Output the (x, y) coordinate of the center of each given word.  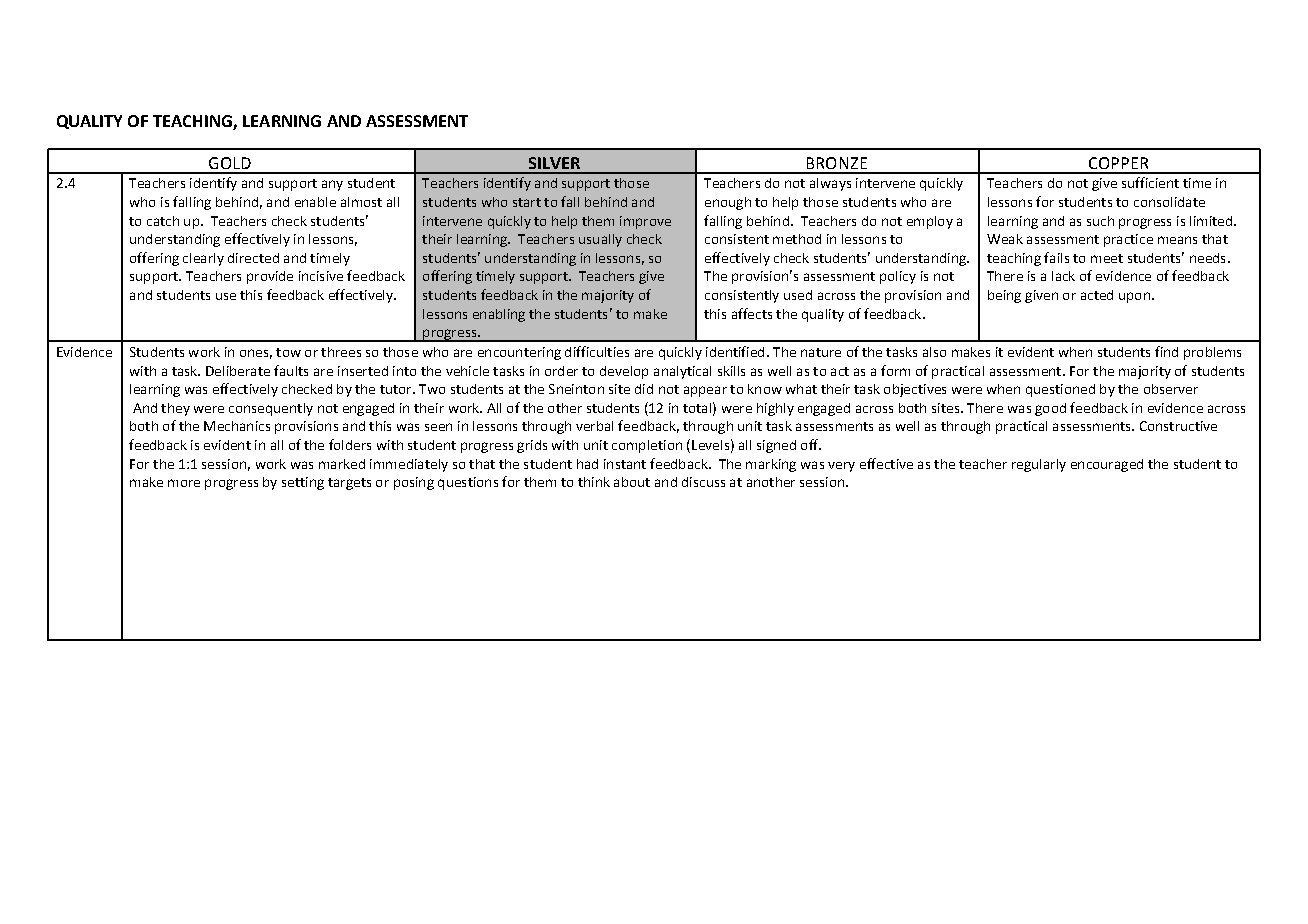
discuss (703, 482)
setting (303, 483)
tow (288, 352)
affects (752, 313)
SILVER (554, 163)
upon (1134, 297)
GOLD (230, 163)
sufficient (1150, 182)
